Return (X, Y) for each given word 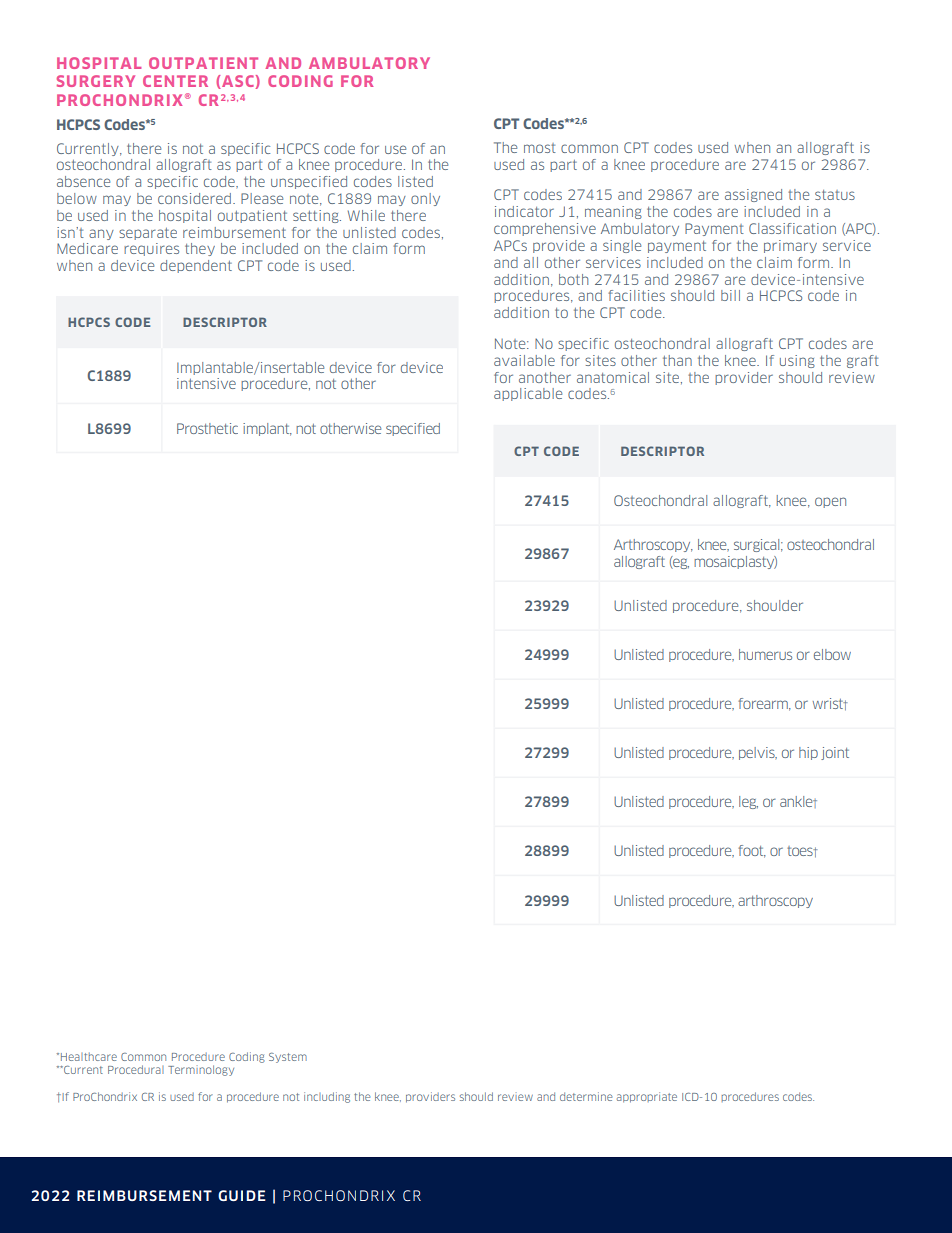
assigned (753, 195)
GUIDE (242, 1195)
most (540, 148)
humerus (765, 654)
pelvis (758, 753)
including (327, 1097)
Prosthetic (207, 428)
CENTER (175, 81)
